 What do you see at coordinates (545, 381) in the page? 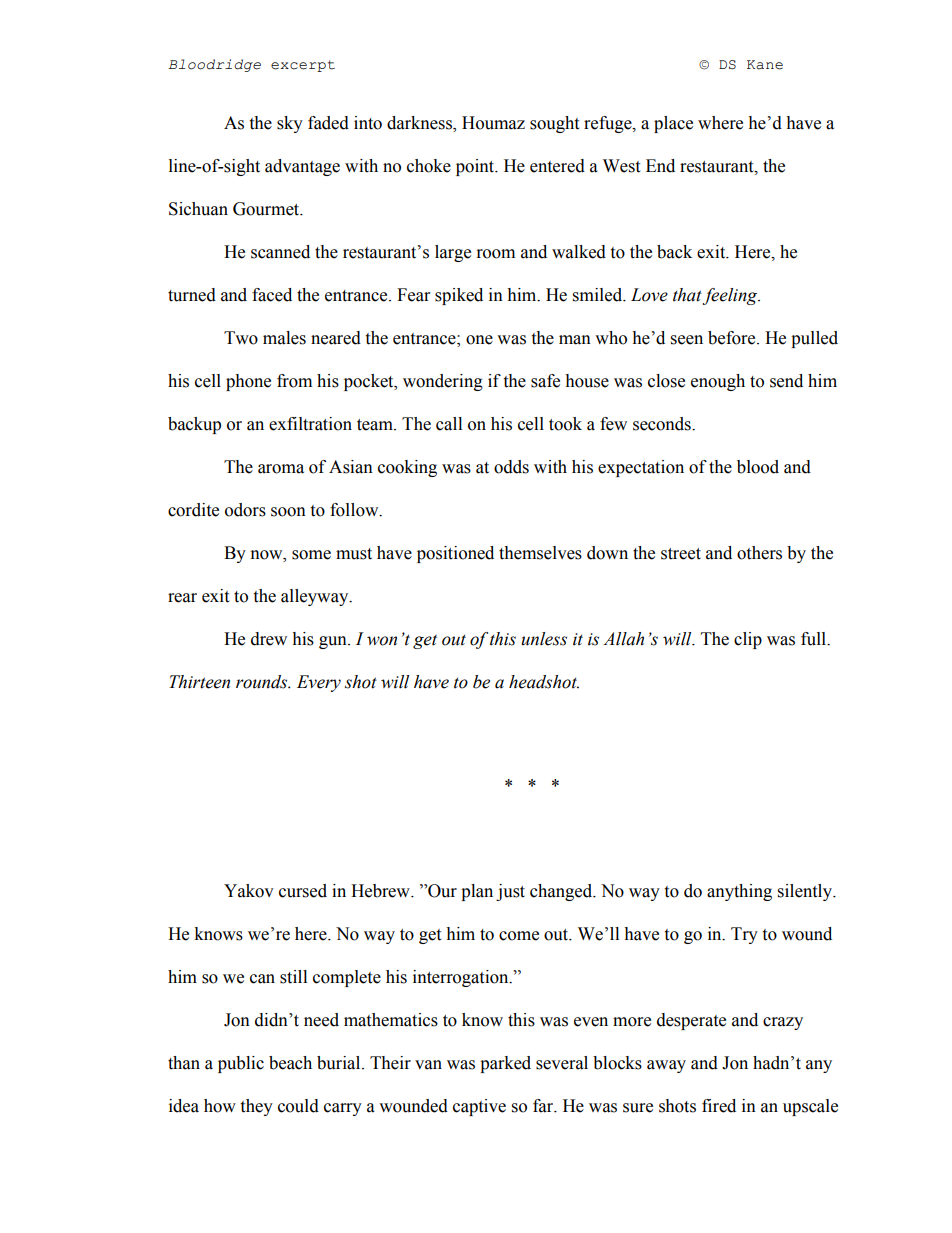
I see `safe` at bounding box center [545, 381].
